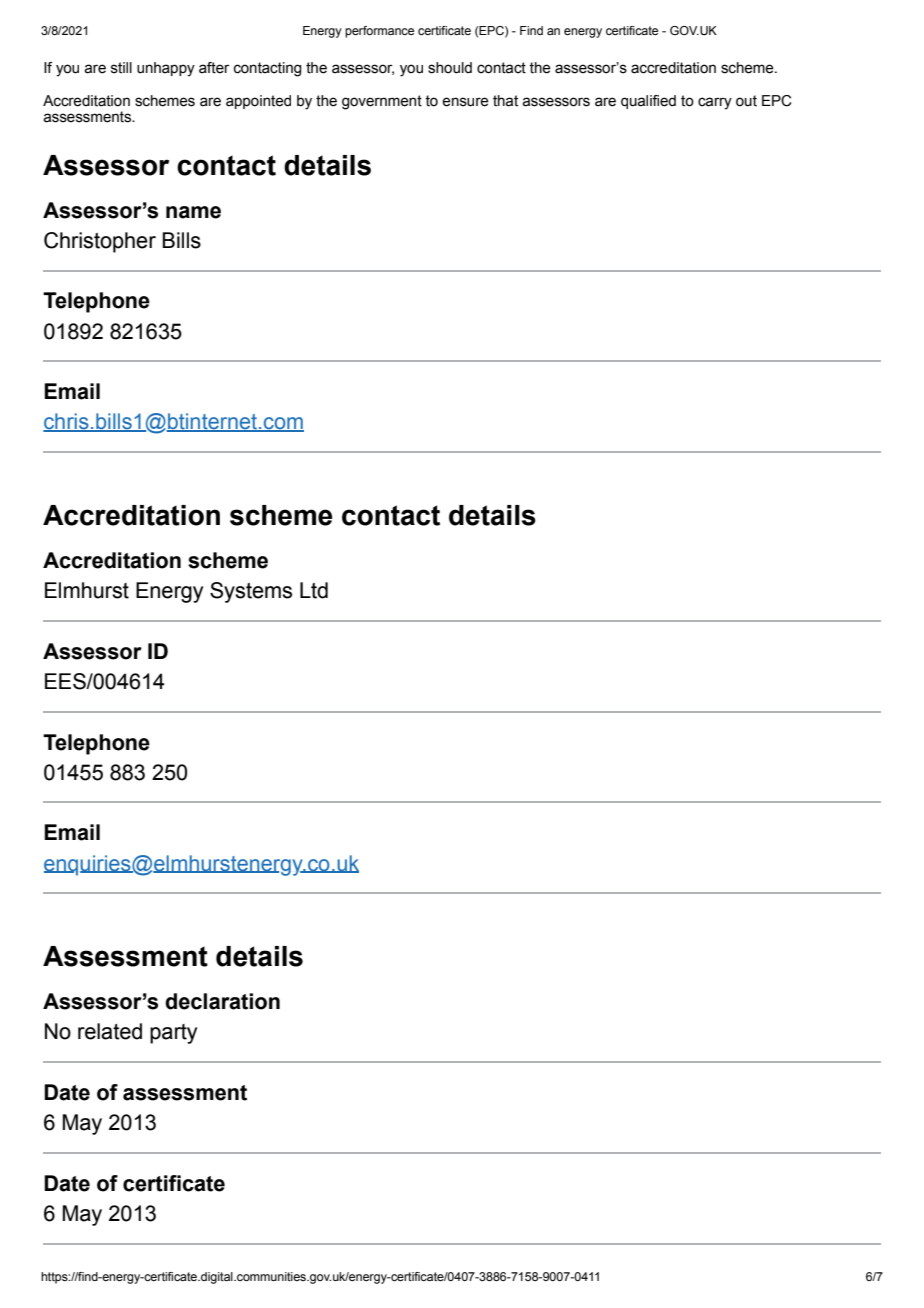  Describe the element at coordinates (648, 102) in the image. I see `qualified` at that location.
